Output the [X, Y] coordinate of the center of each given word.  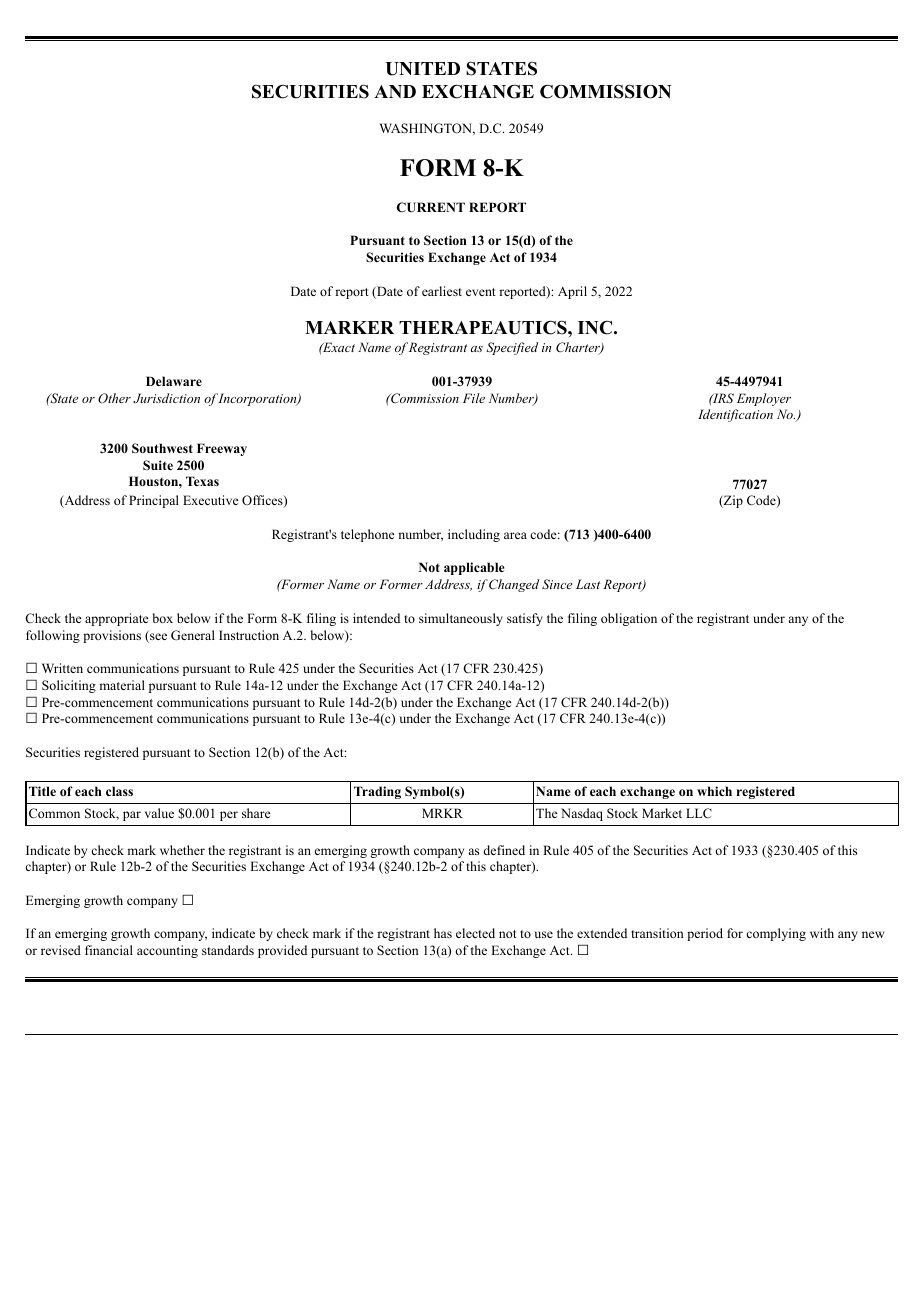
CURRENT [431, 207]
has [443, 933]
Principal [154, 501]
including [474, 535]
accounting [167, 951]
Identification [735, 415]
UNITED [422, 69]
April [572, 292]
